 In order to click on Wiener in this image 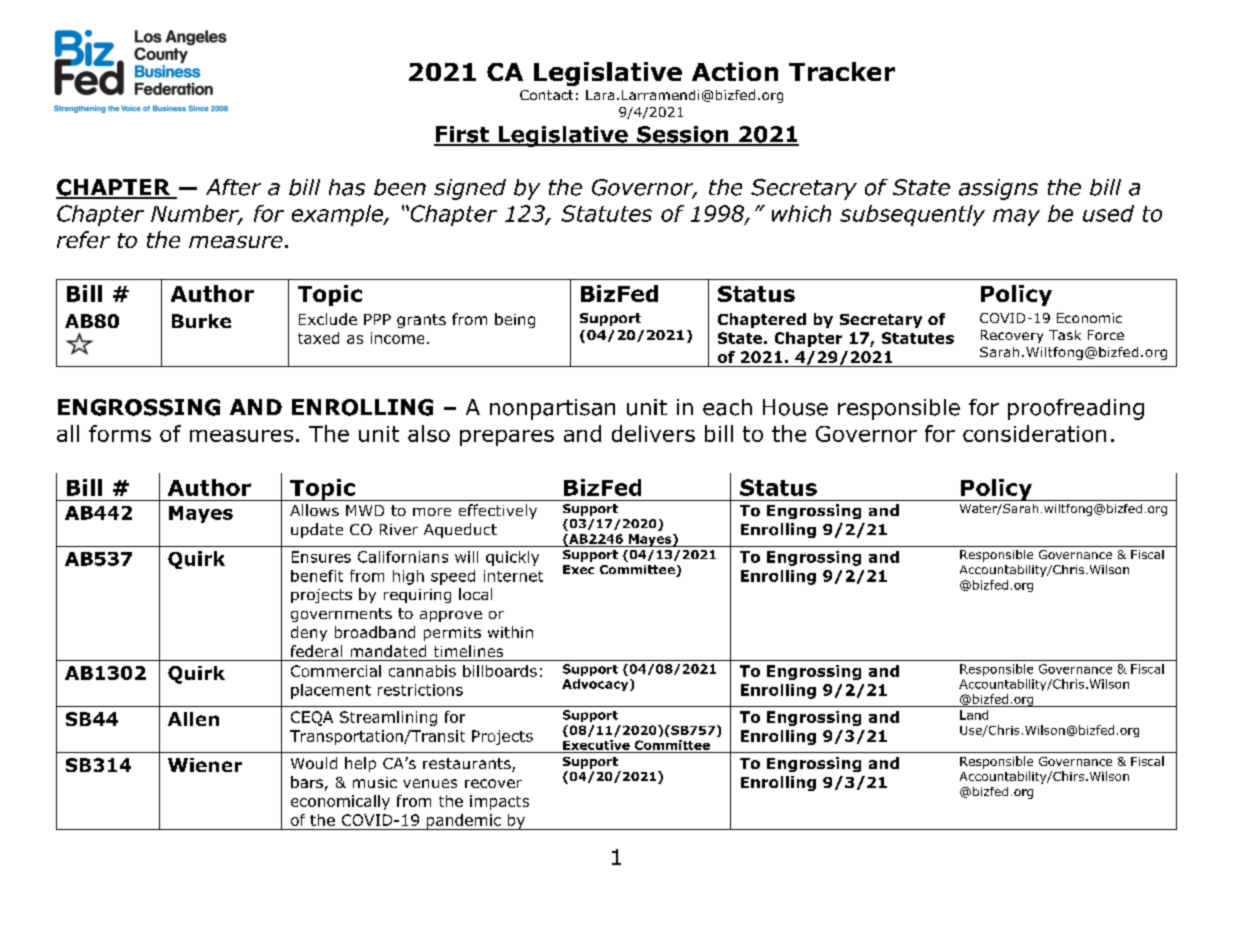, I will do `click(205, 765)`.
